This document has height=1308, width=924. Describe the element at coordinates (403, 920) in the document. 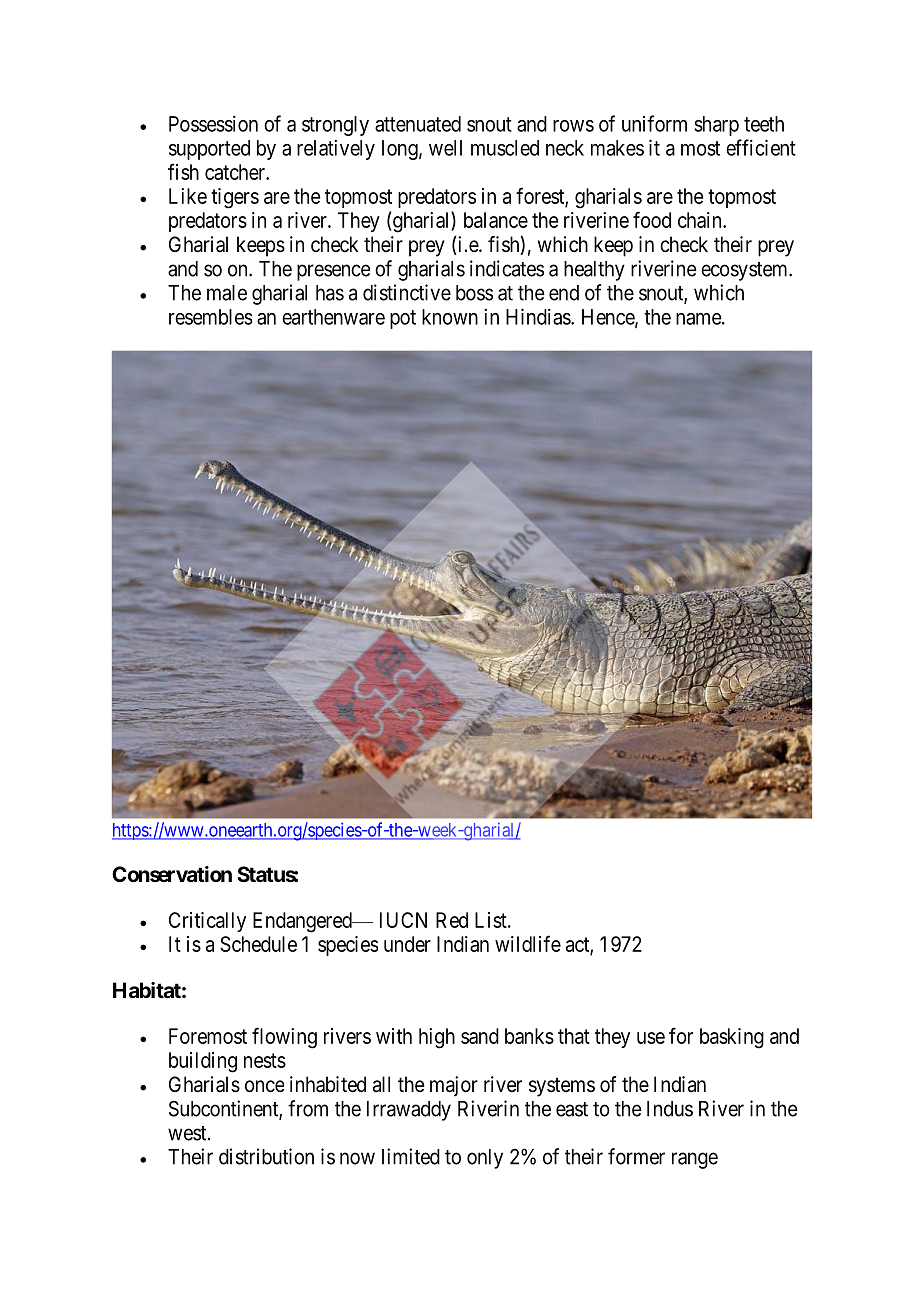

I see `IUCN` at that location.
